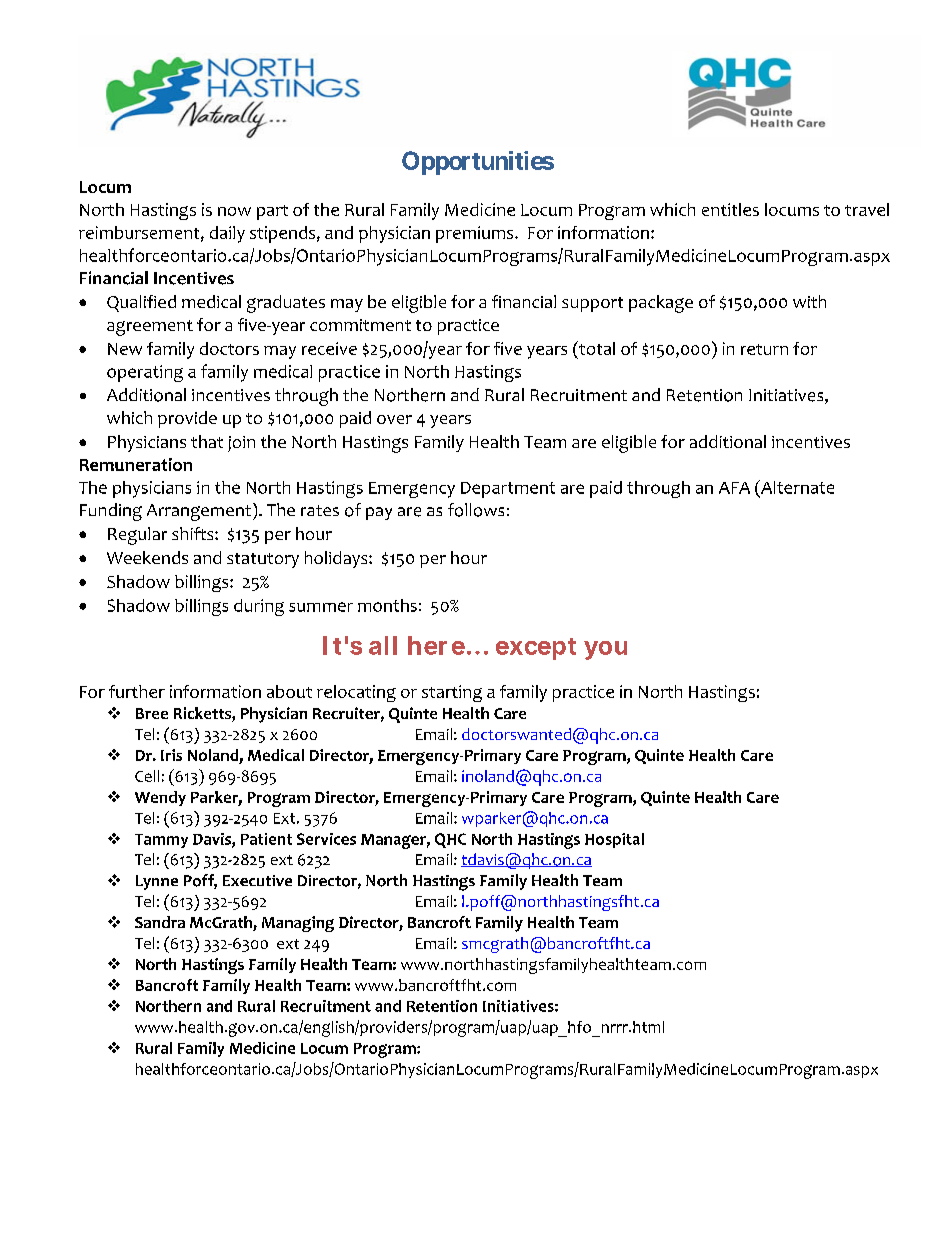 This document has width=952, height=1233. What do you see at coordinates (476, 510) in the document?
I see `follows` at bounding box center [476, 510].
